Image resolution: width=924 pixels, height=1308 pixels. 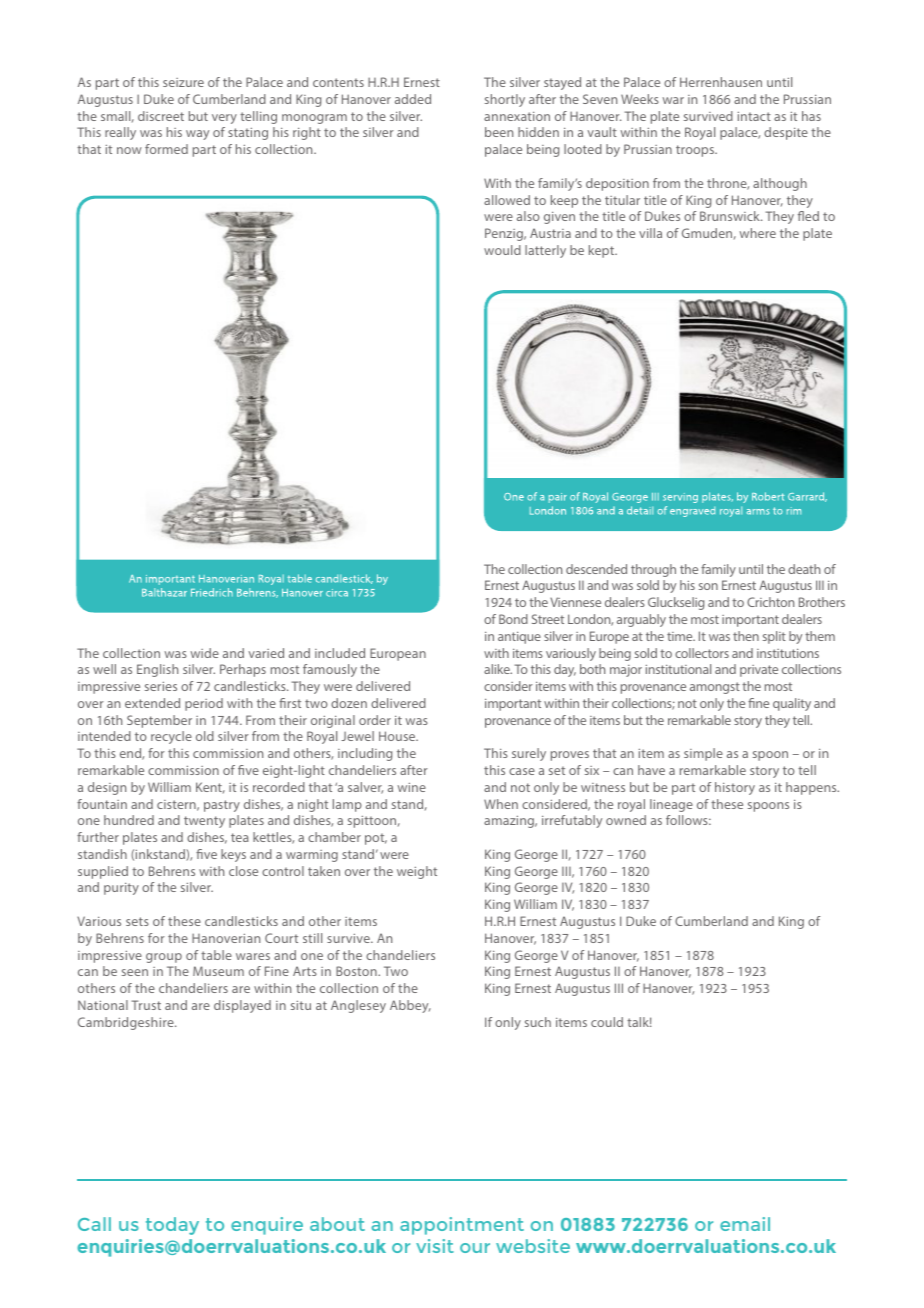 What do you see at coordinates (759, 671) in the screenshot?
I see `private` at bounding box center [759, 671].
